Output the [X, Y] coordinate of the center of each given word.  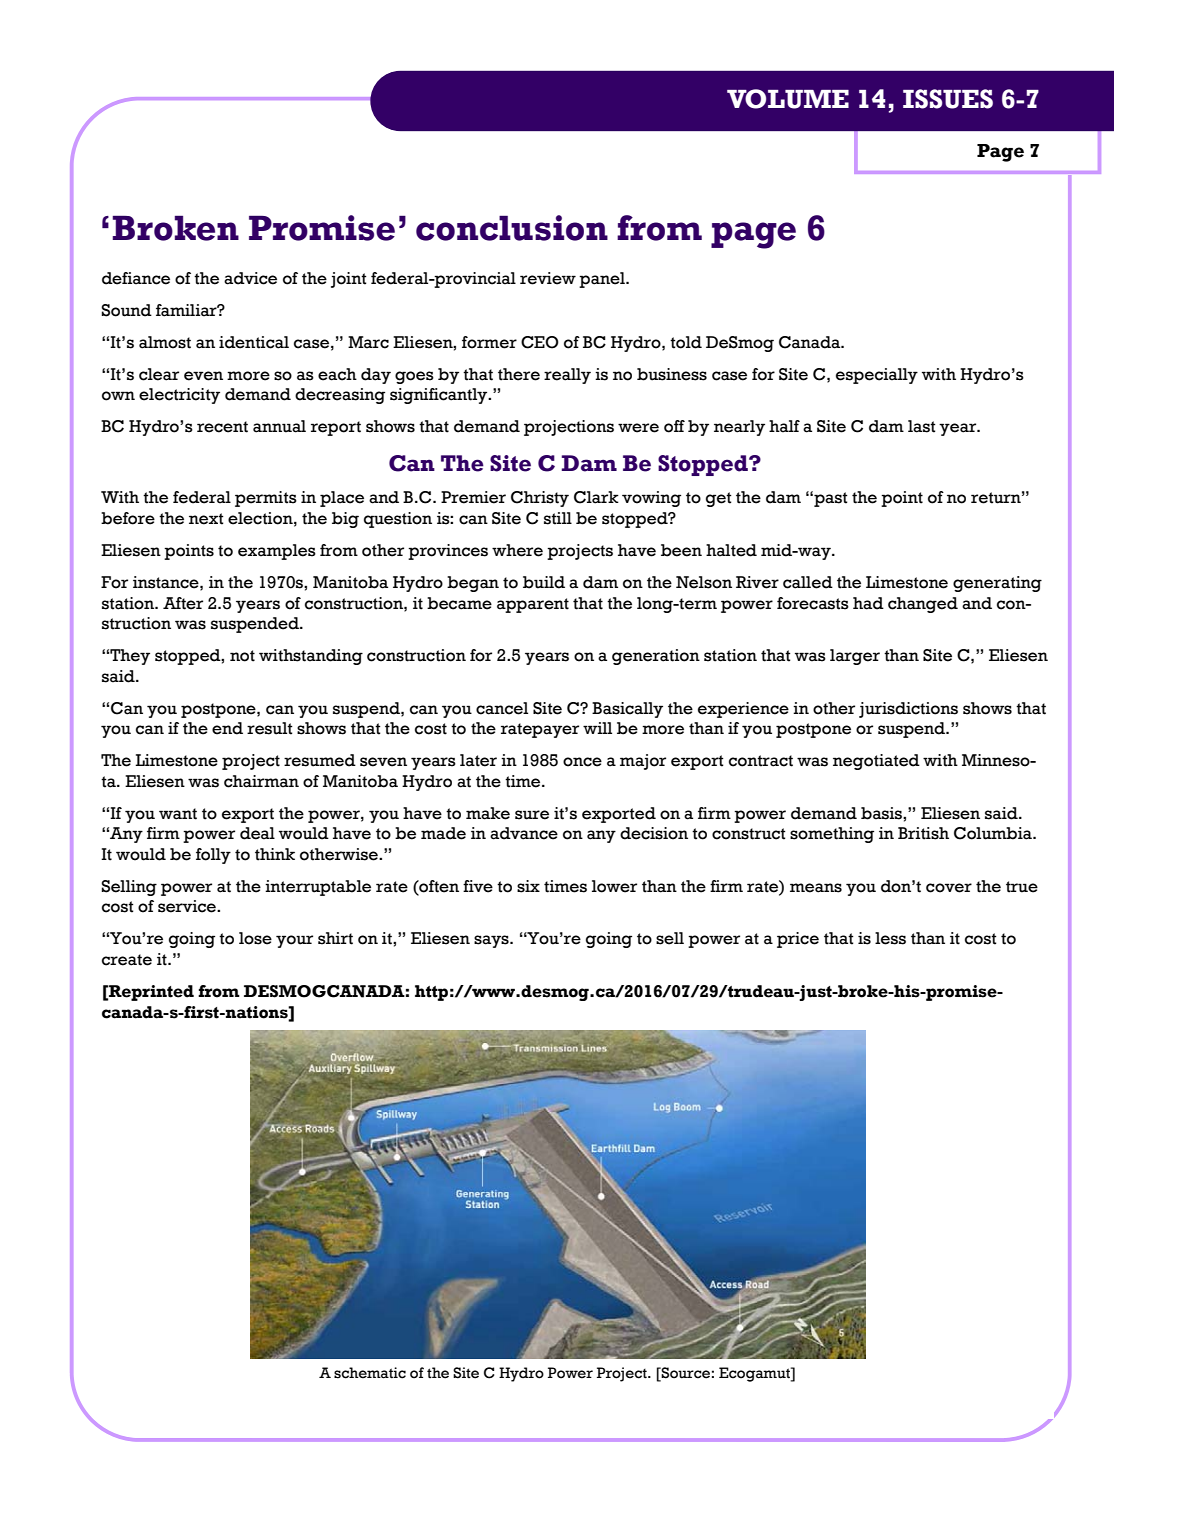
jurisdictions [908, 710]
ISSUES [948, 99]
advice [250, 278]
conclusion [512, 228]
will [597, 728]
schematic [370, 1373]
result [270, 728]
